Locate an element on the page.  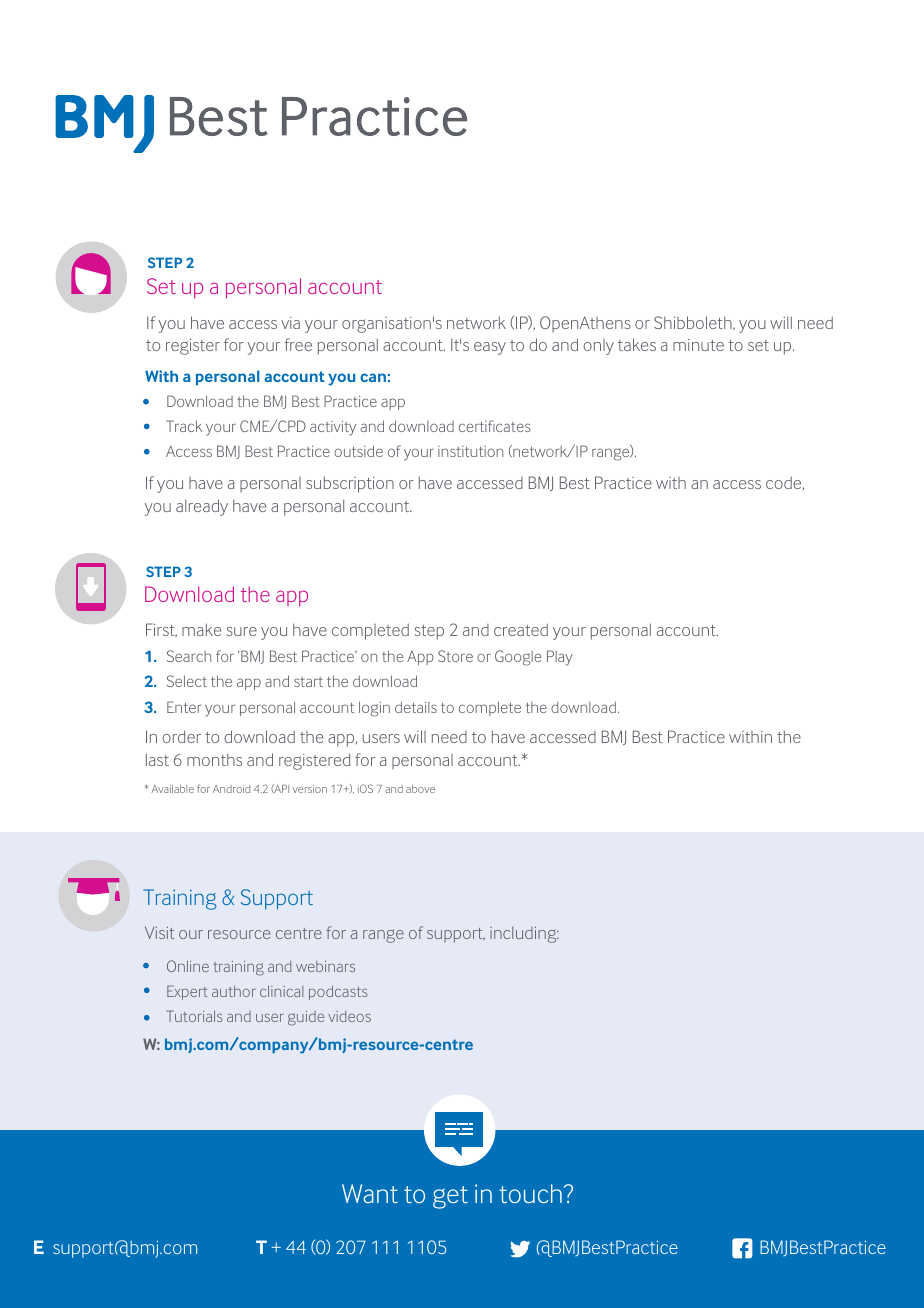
get is located at coordinates (450, 1197).
